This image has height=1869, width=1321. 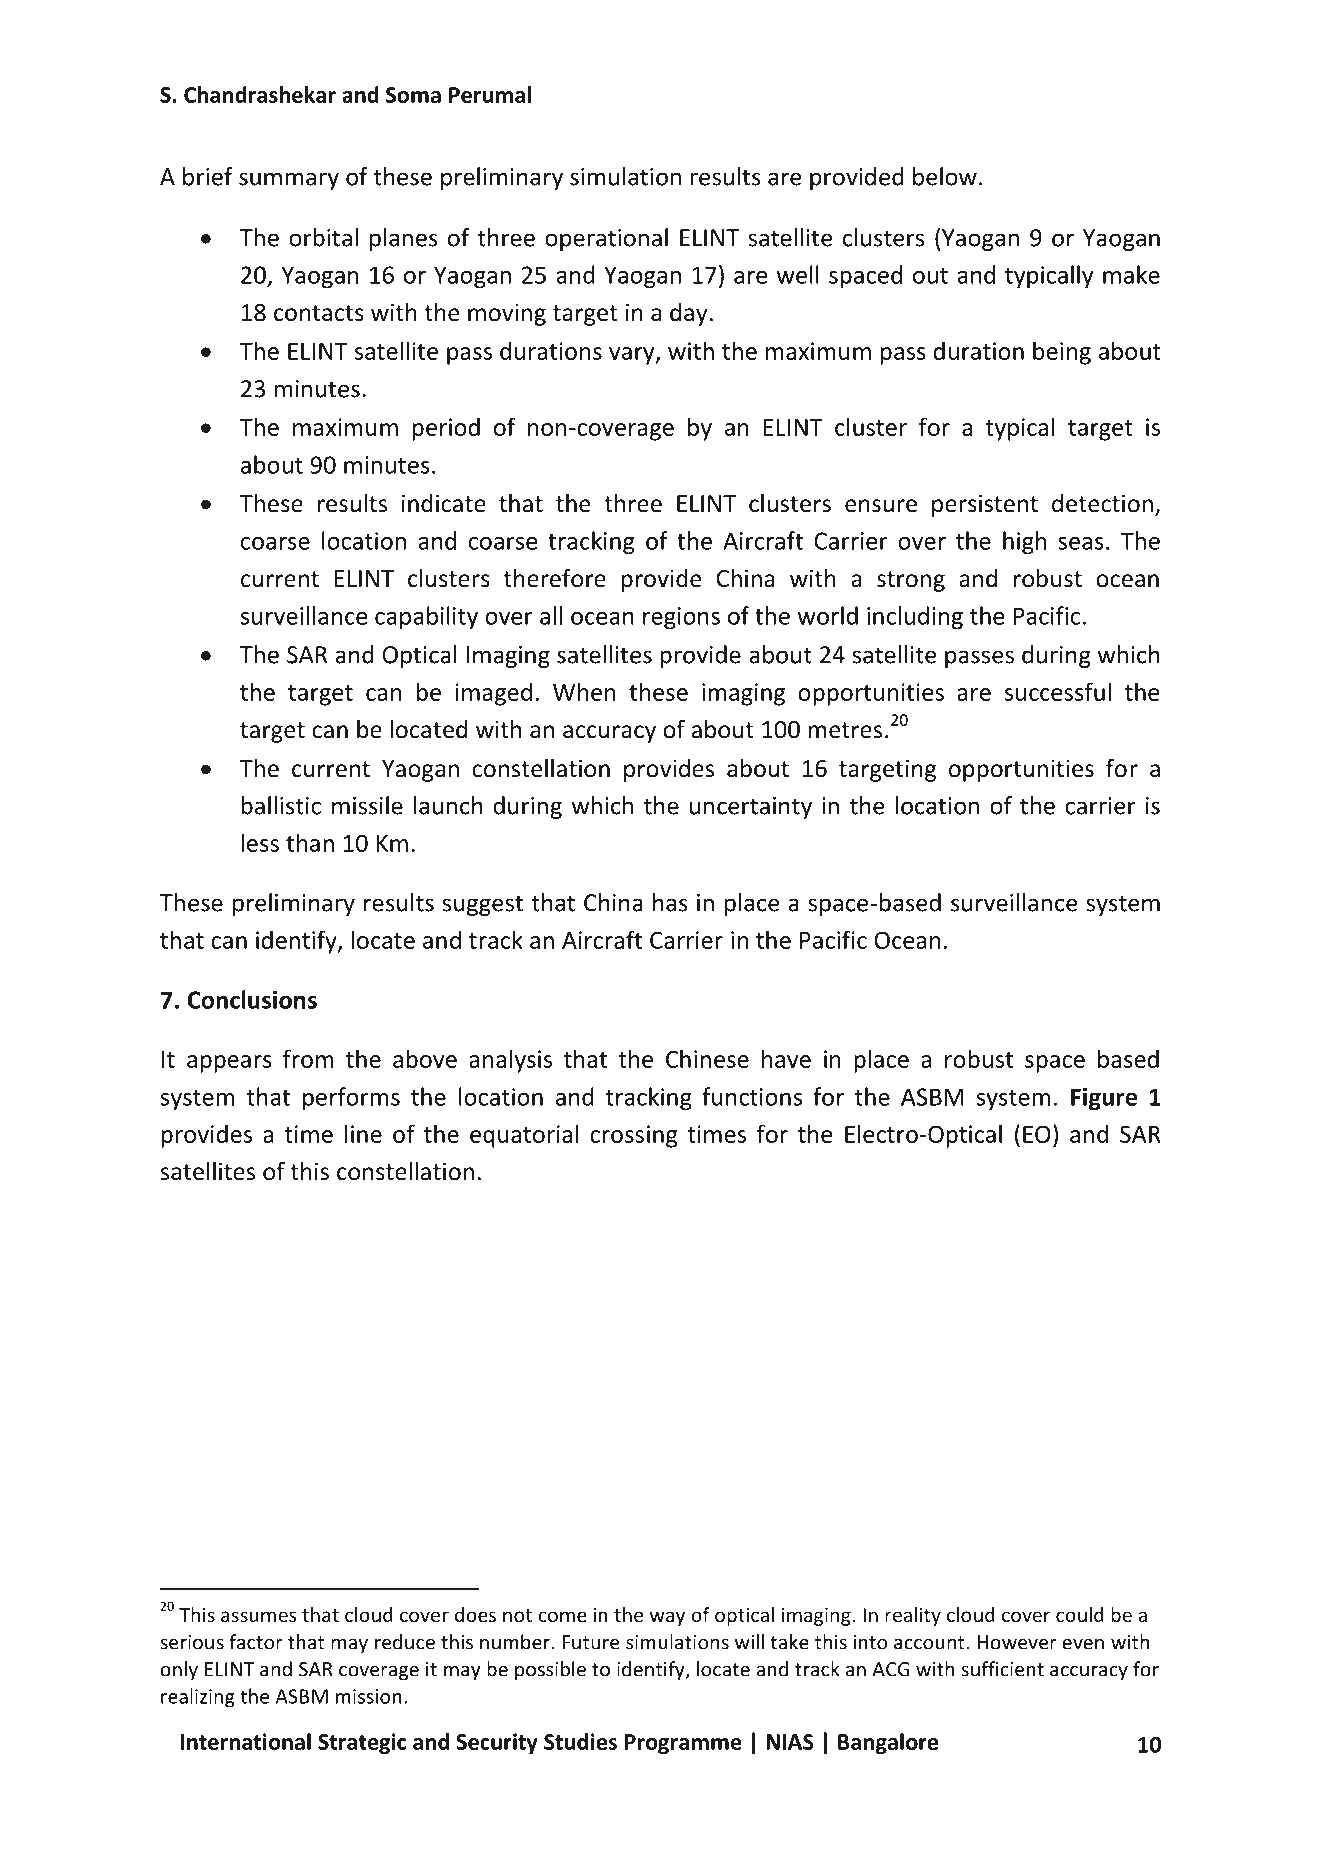 I want to click on than, so click(x=310, y=842).
